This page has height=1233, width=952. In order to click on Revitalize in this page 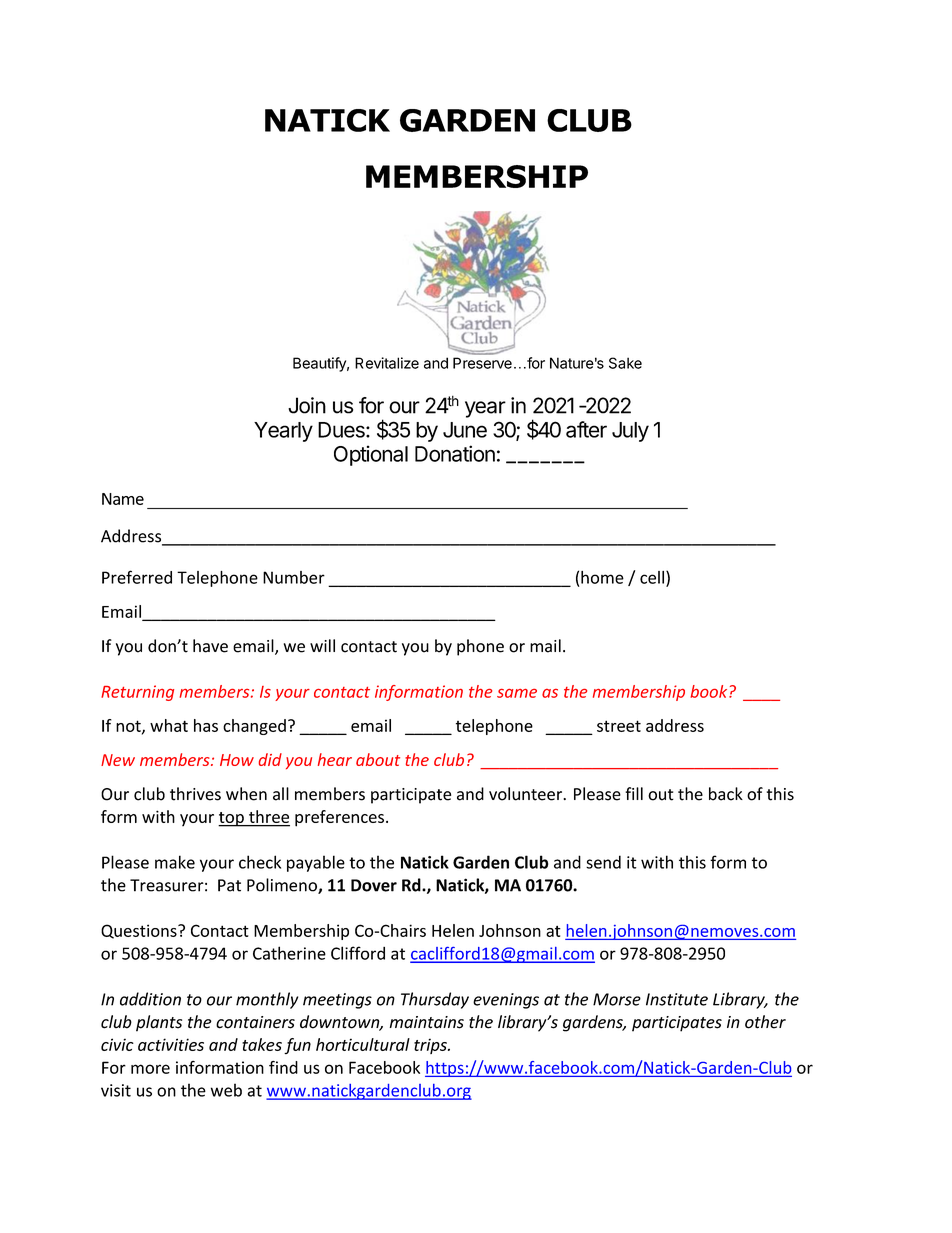, I will do `click(387, 363)`.
